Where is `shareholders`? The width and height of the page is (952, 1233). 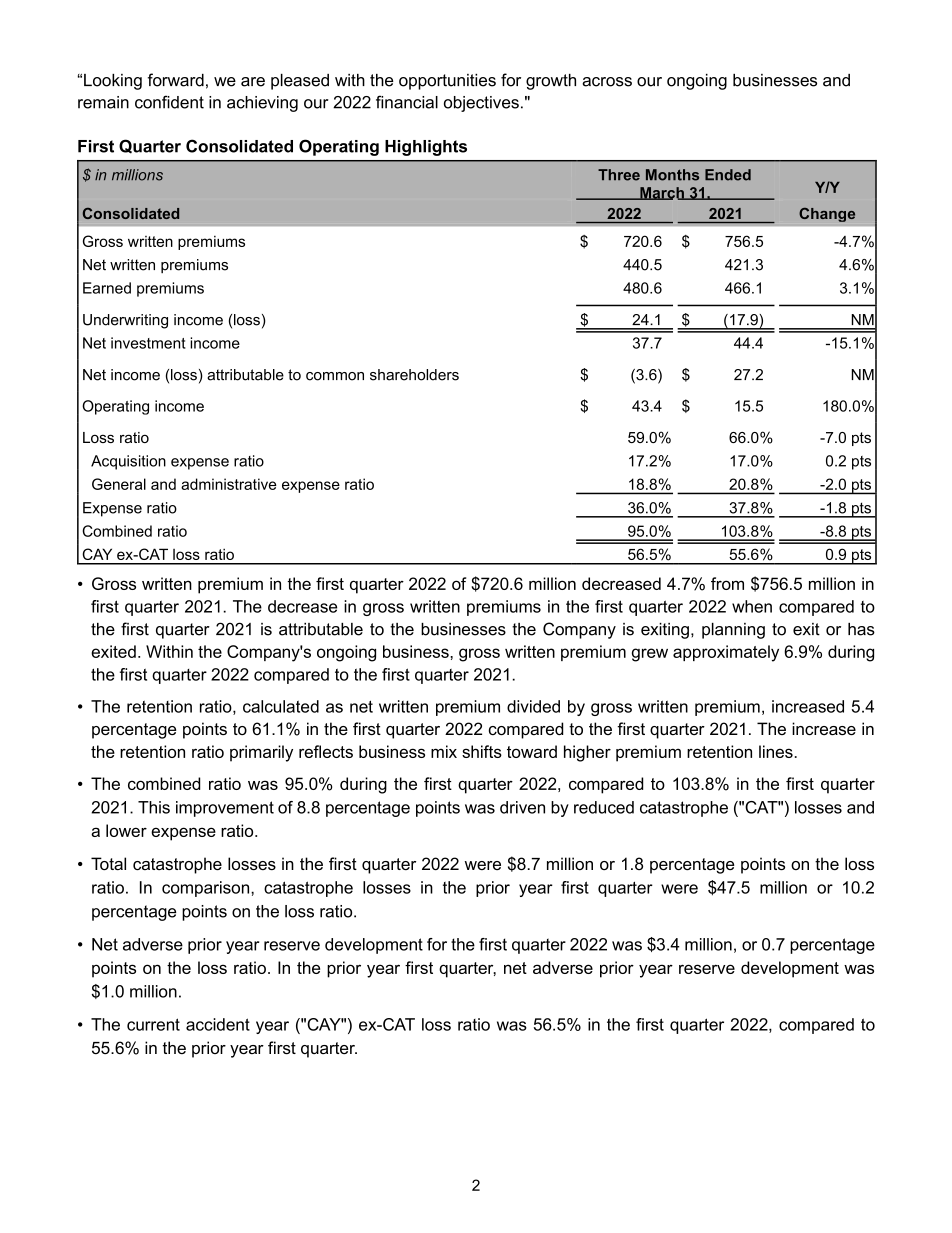
shareholders is located at coordinates (414, 375).
